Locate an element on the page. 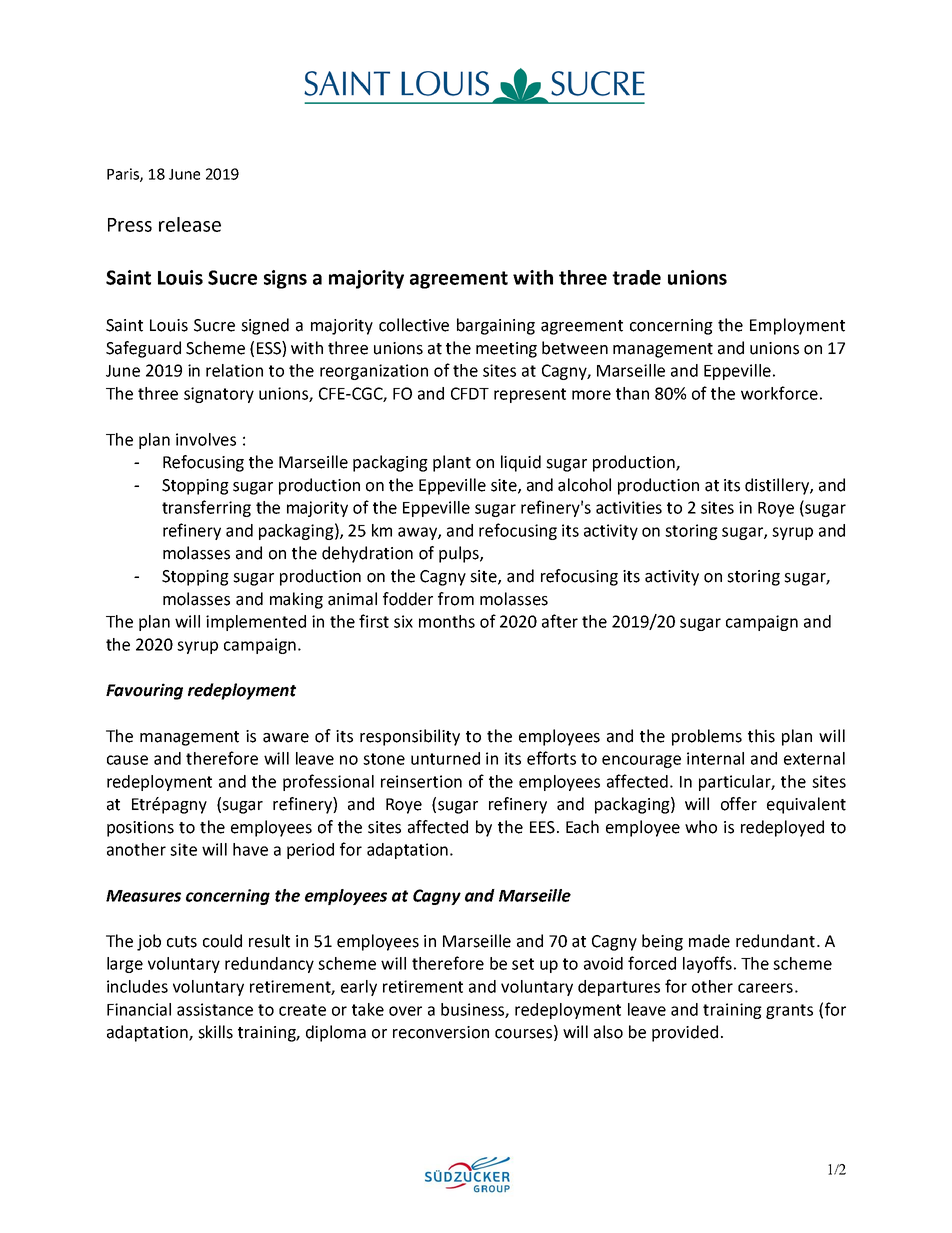 Image resolution: width=952 pixels, height=1233 pixels. unturned is located at coordinates (445, 758).
